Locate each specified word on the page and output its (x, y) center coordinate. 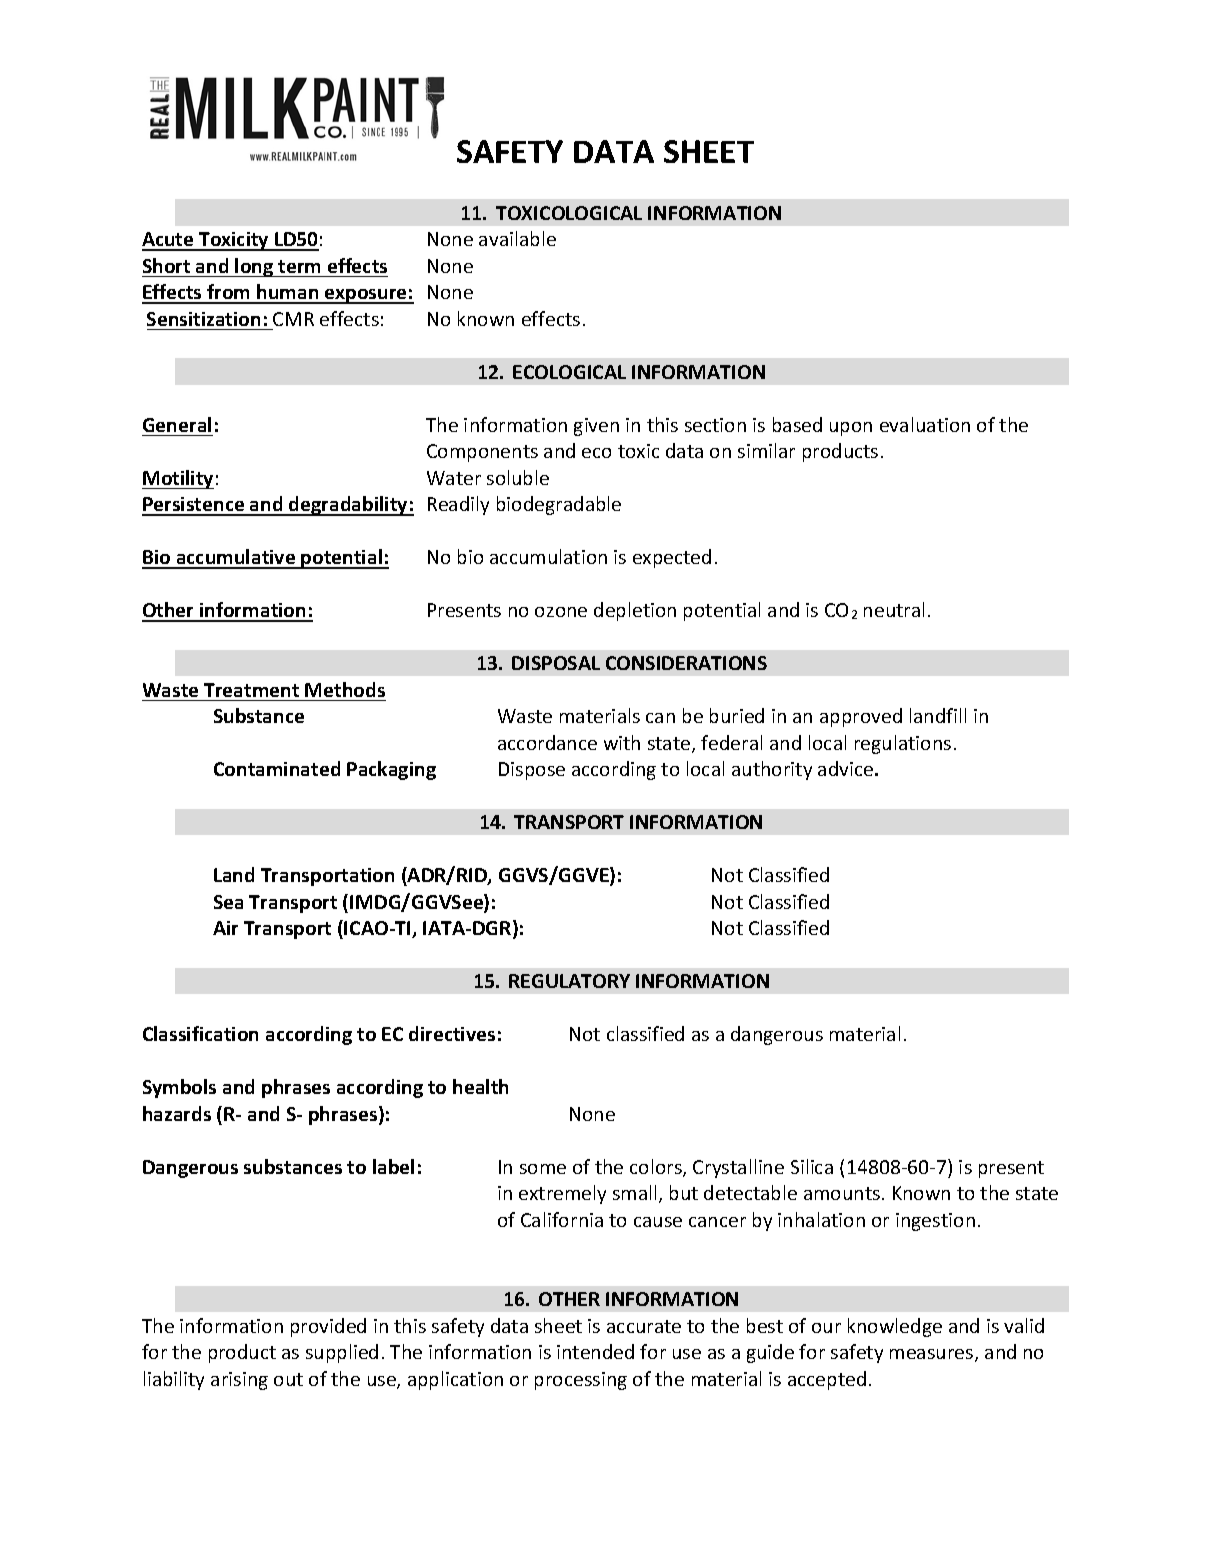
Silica (812, 1166)
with (622, 742)
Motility (178, 479)
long (254, 267)
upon (851, 429)
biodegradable (559, 505)
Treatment (251, 690)
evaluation (925, 424)
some (543, 1169)
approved (861, 717)
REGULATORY (569, 981)
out (288, 1379)
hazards (177, 1113)
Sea (228, 902)
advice (847, 768)
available (517, 238)
